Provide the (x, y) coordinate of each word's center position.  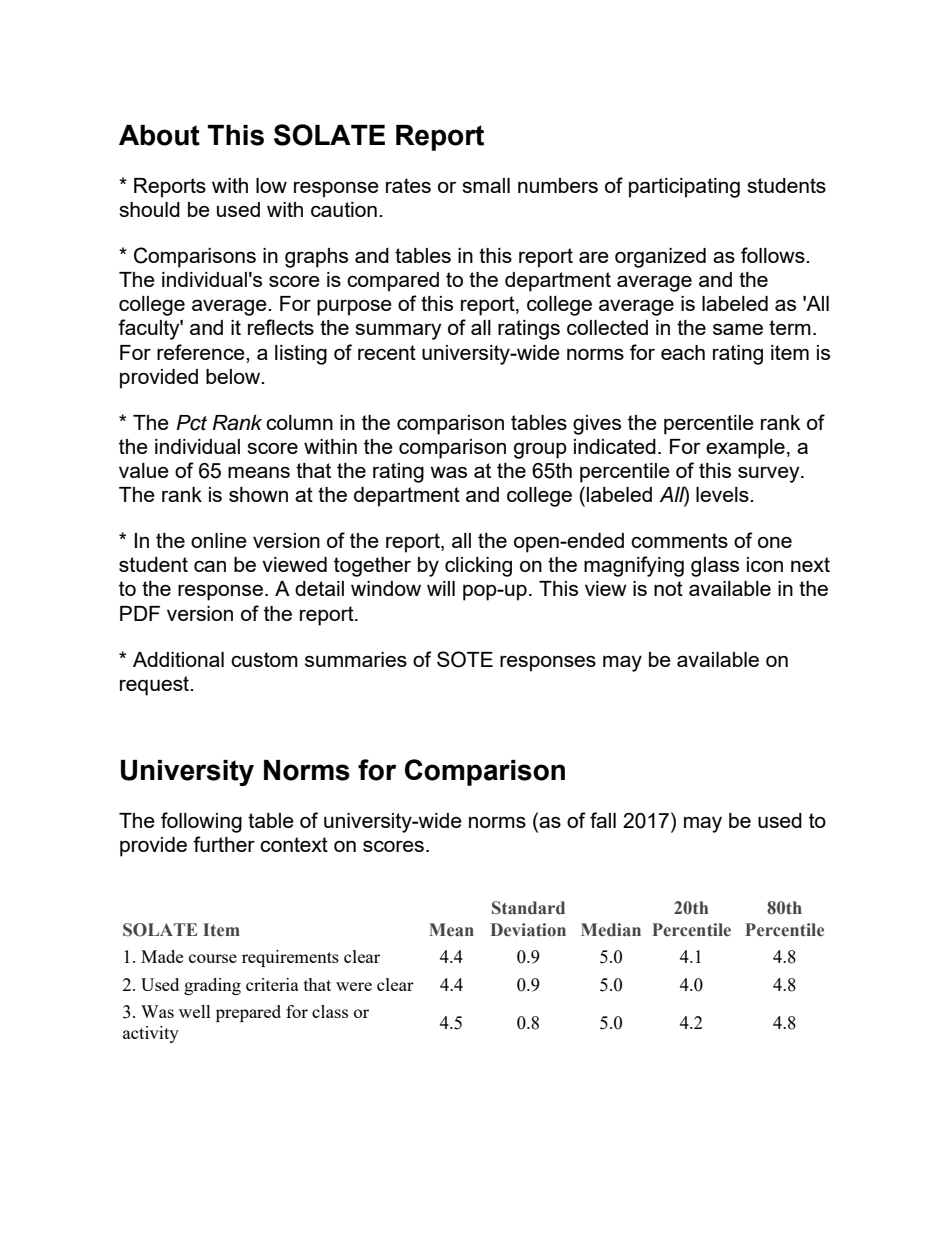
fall (603, 820)
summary (398, 331)
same (738, 329)
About (159, 135)
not (668, 588)
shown (258, 494)
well (195, 1011)
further (224, 844)
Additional (178, 659)
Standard (528, 908)
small (486, 185)
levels (723, 494)
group (540, 451)
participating (684, 188)
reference (202, 352)
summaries (356, 659)
